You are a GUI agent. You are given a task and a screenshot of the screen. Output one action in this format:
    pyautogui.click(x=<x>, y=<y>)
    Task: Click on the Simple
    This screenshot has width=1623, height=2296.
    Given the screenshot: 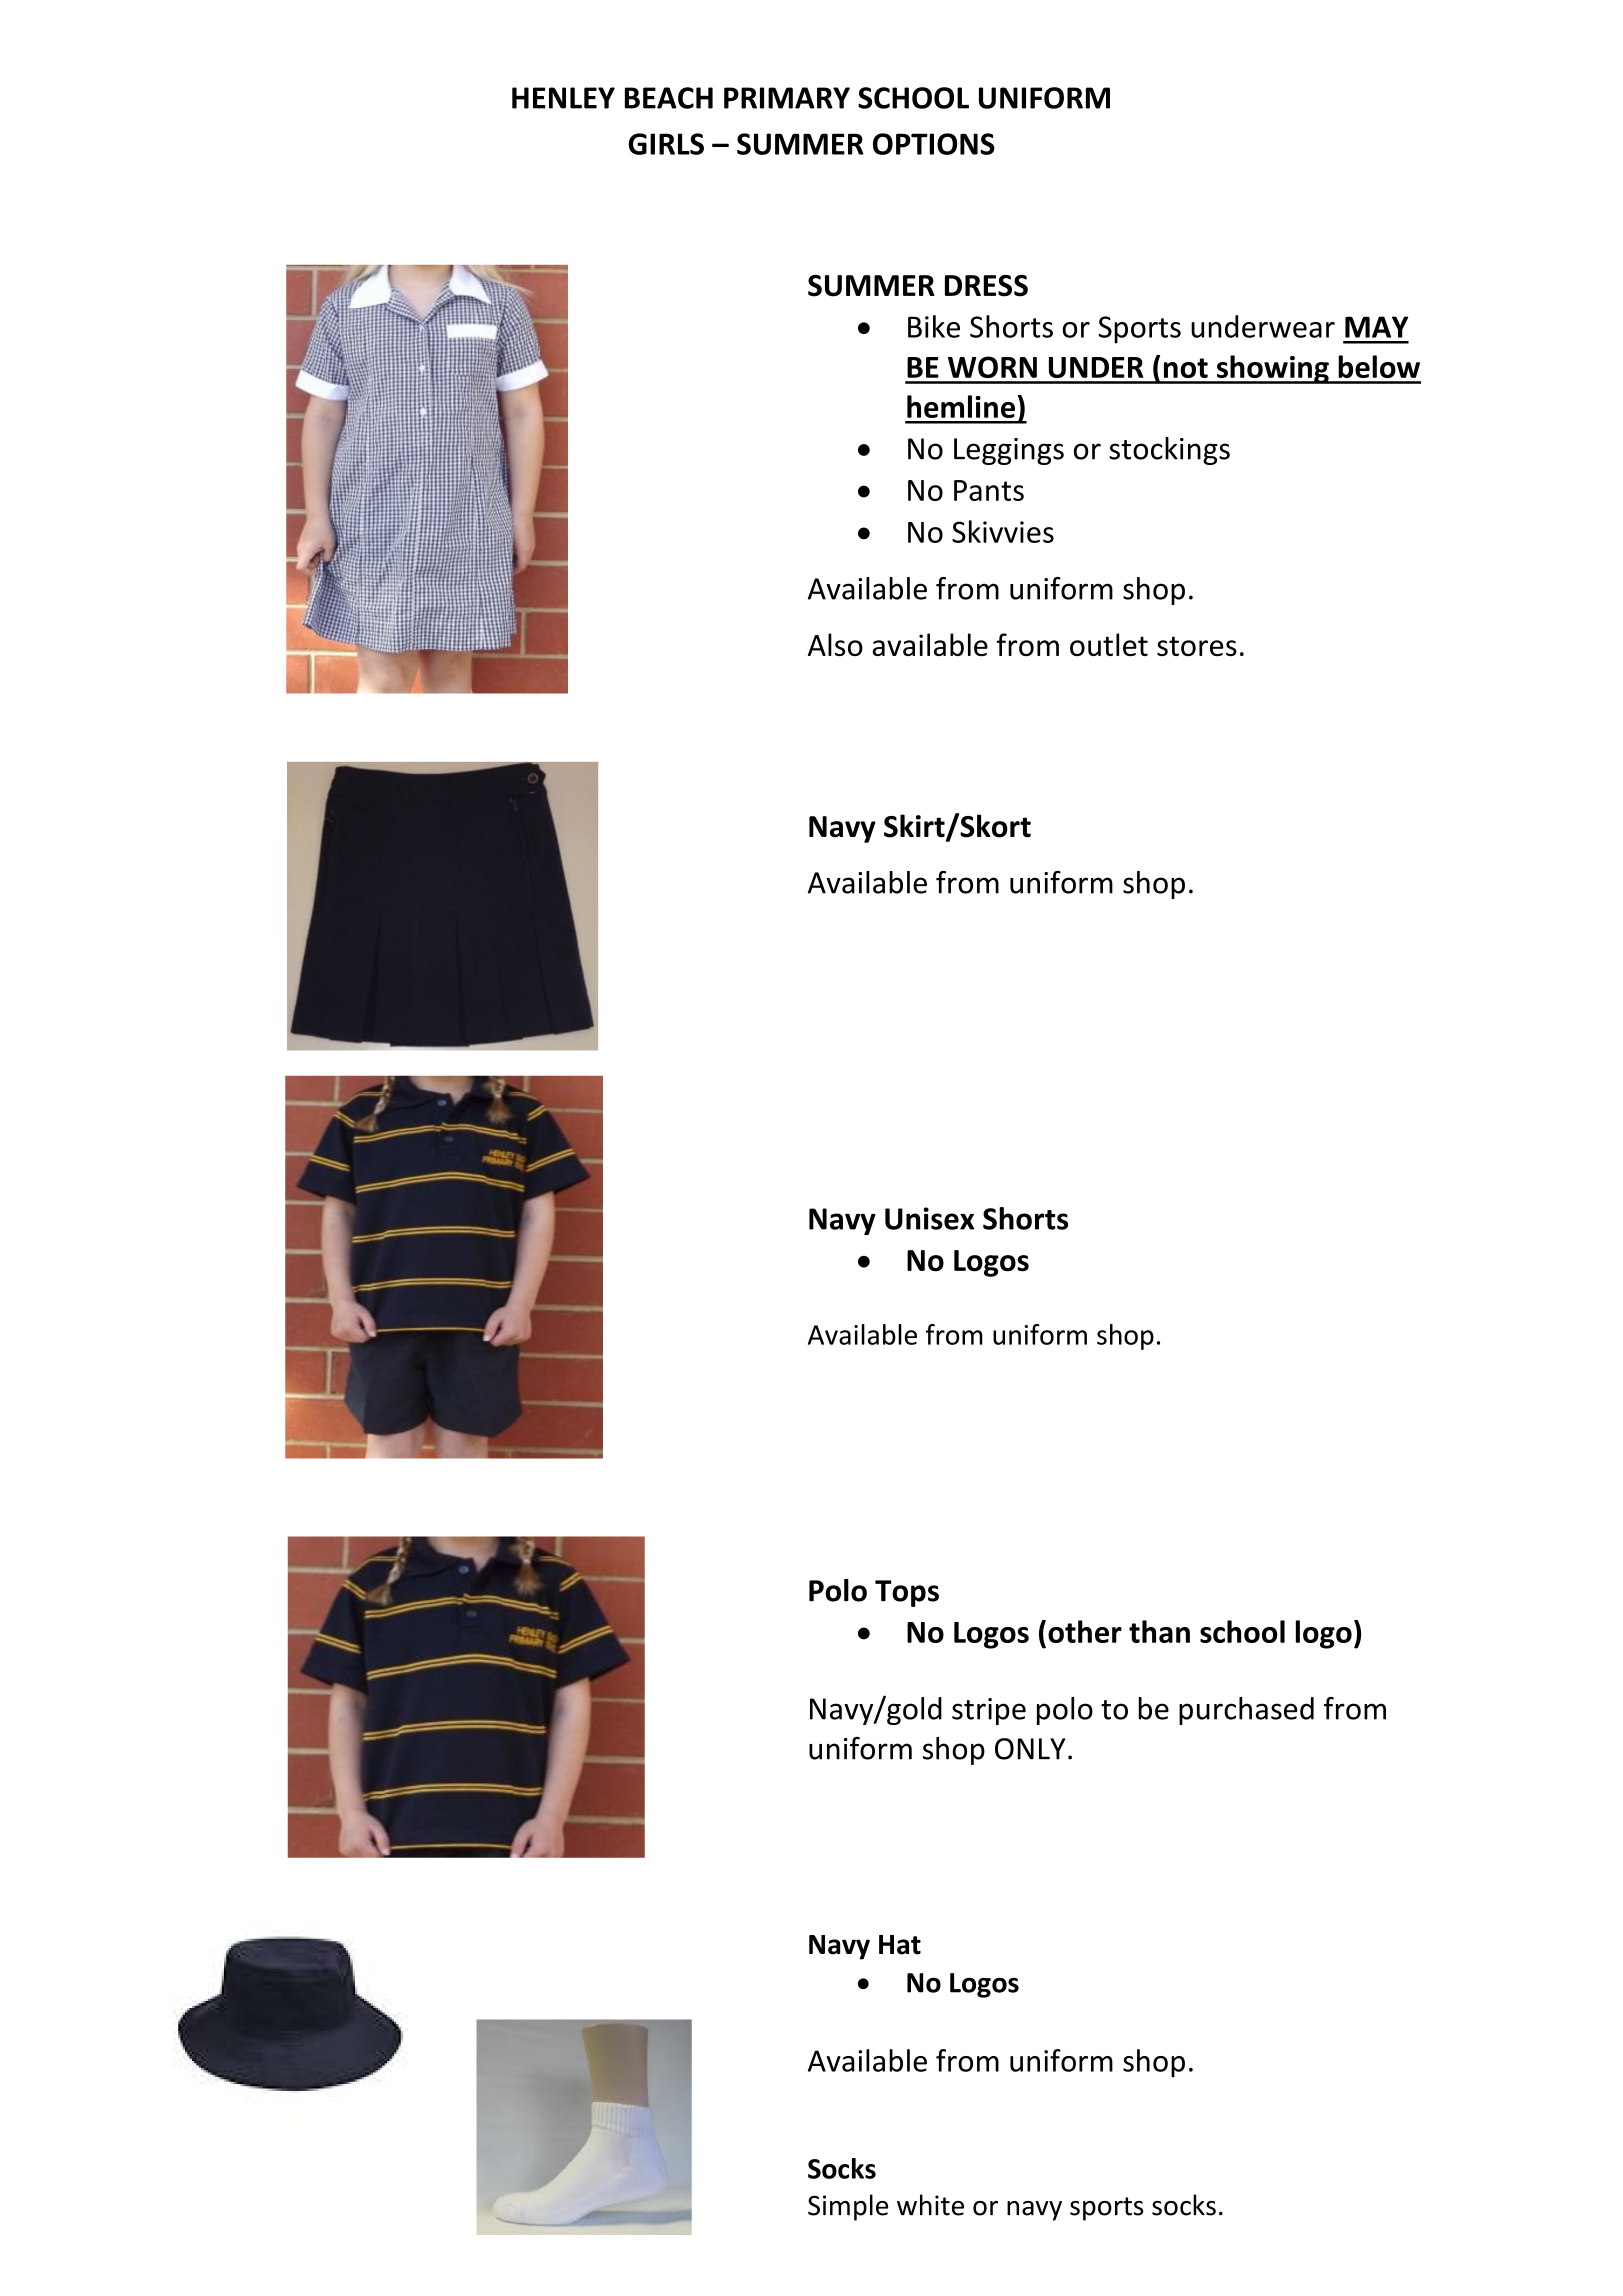 What is the action you would take?
    pyautogui.click(x=848, y=2207)
